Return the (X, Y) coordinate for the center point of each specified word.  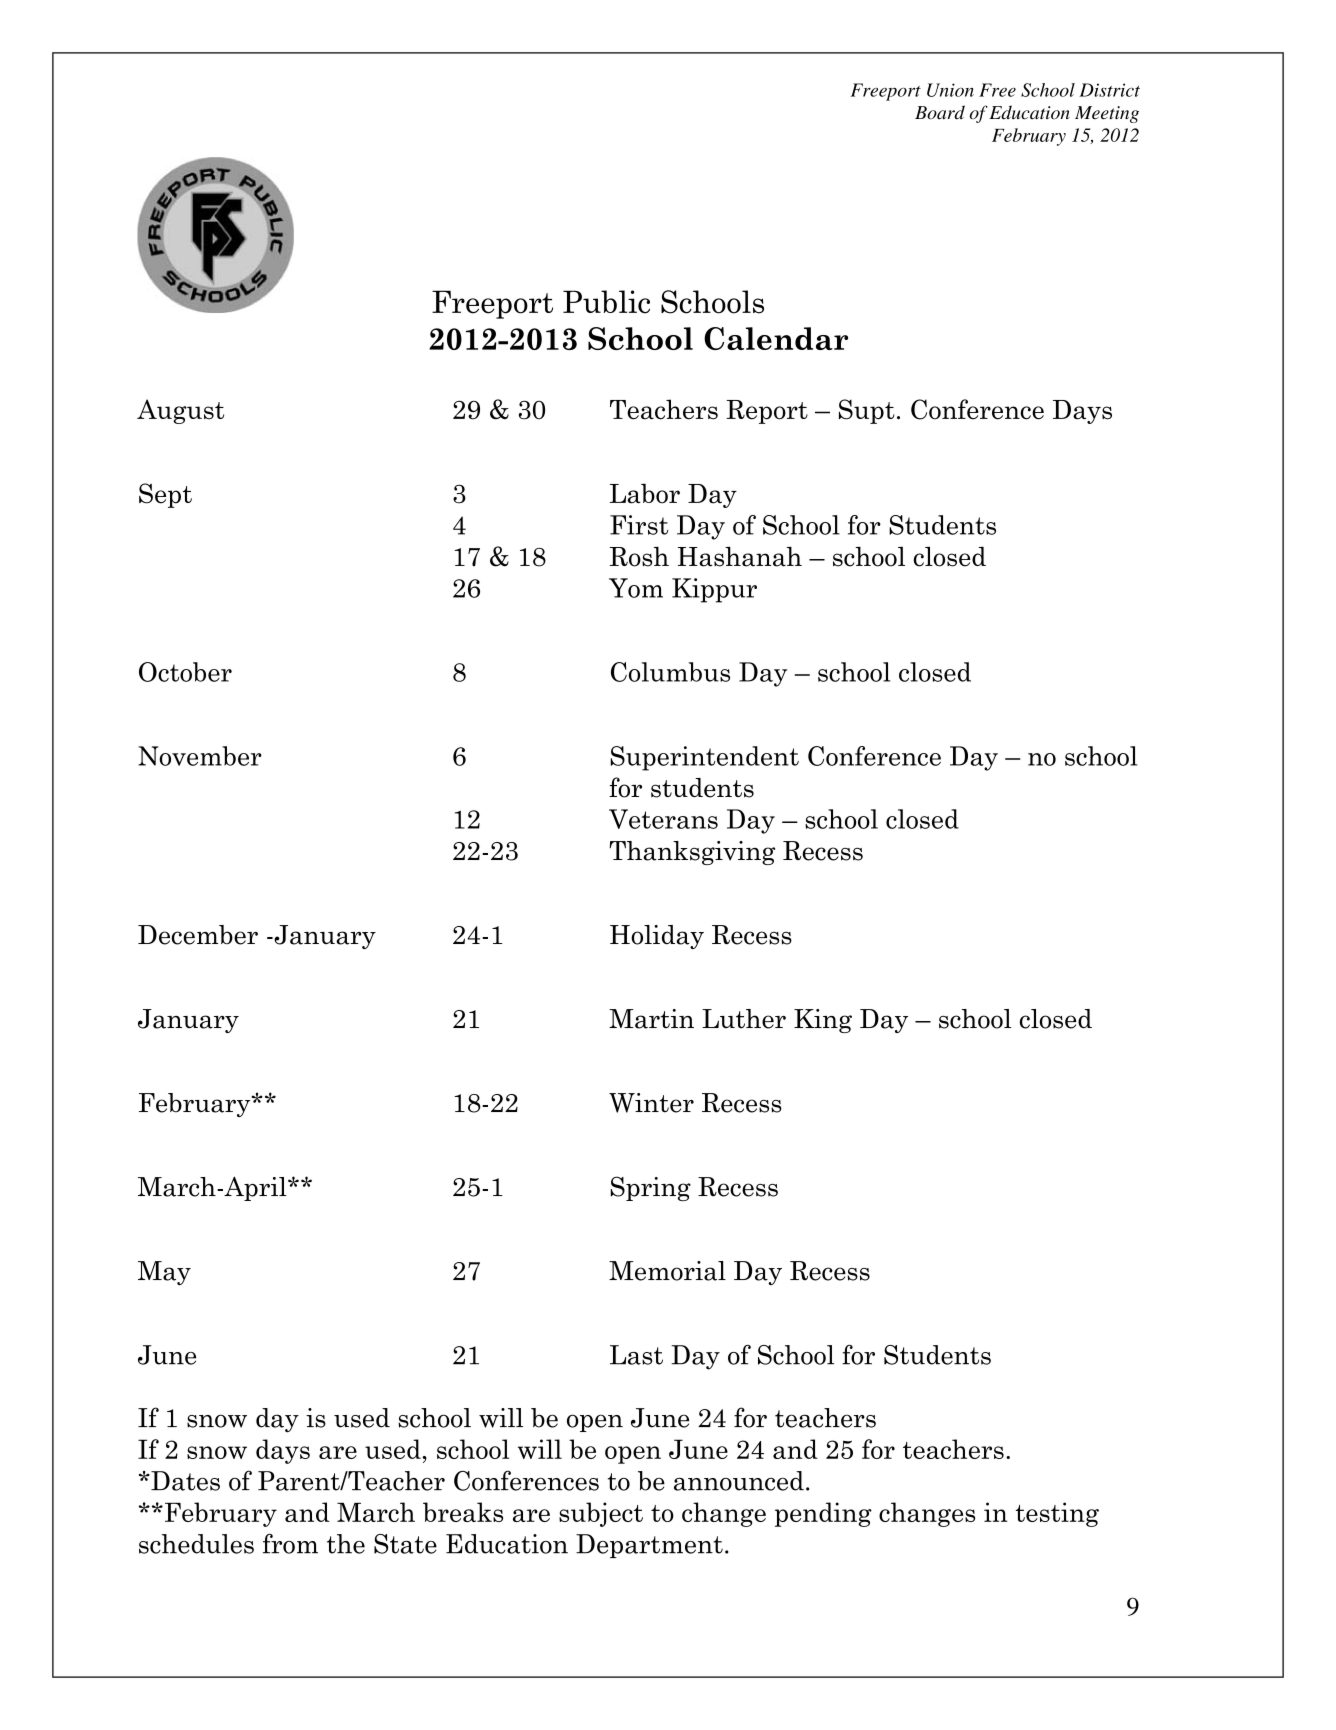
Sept (165, 495)
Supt (867, 411)
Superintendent (704, 758)
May (164, 1273)
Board (940, 112)
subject (601, 1514)
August (180, 411)
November (200, 756)
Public (606, 302)
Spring (651, 1188)
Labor (645, 493)
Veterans (663, 819)
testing (1057, 1514)
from (290, 1543)
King (823, 1021)
